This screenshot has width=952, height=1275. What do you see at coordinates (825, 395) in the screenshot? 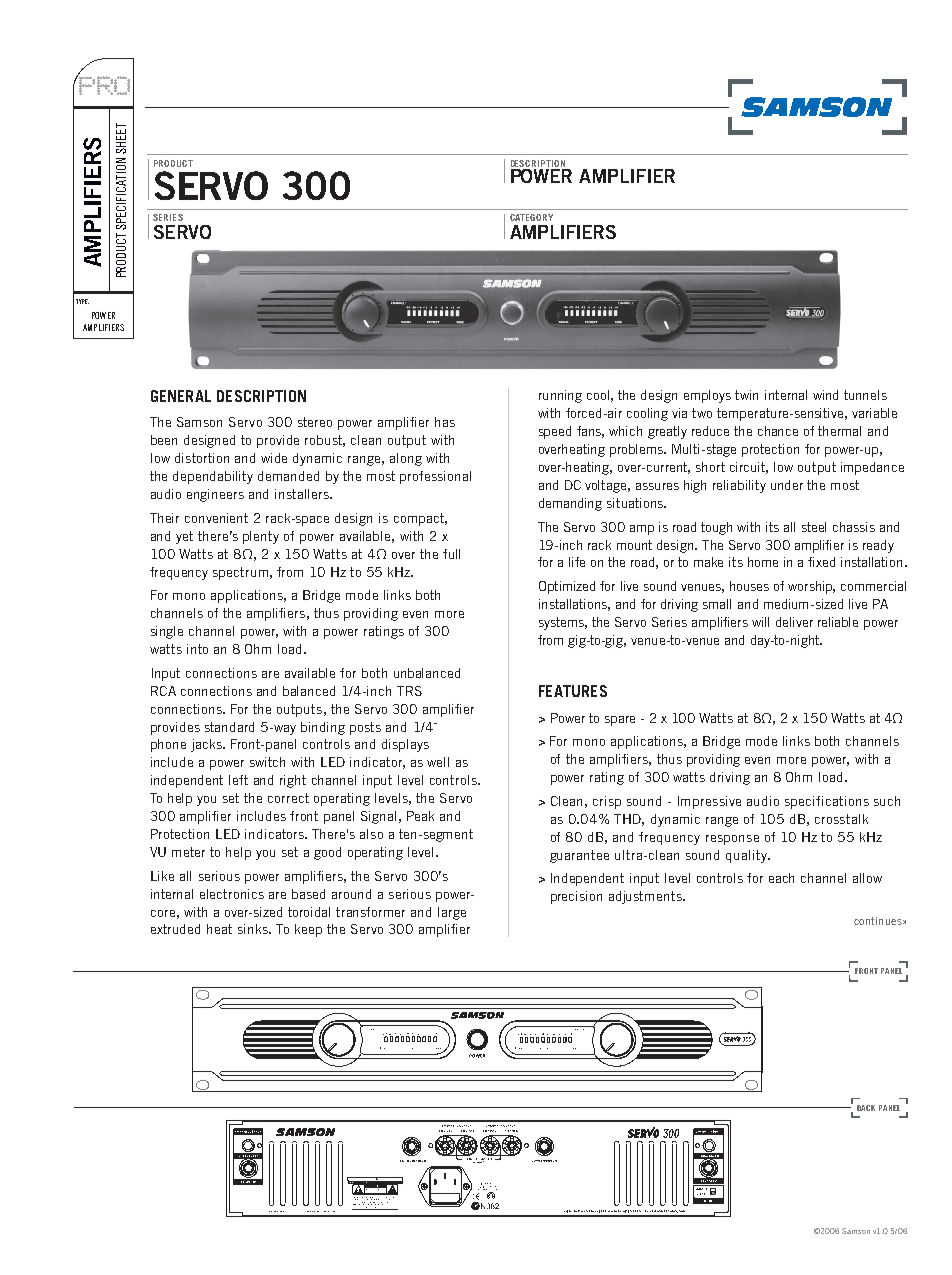
I see `wind` at bounding box center [825, 395].
